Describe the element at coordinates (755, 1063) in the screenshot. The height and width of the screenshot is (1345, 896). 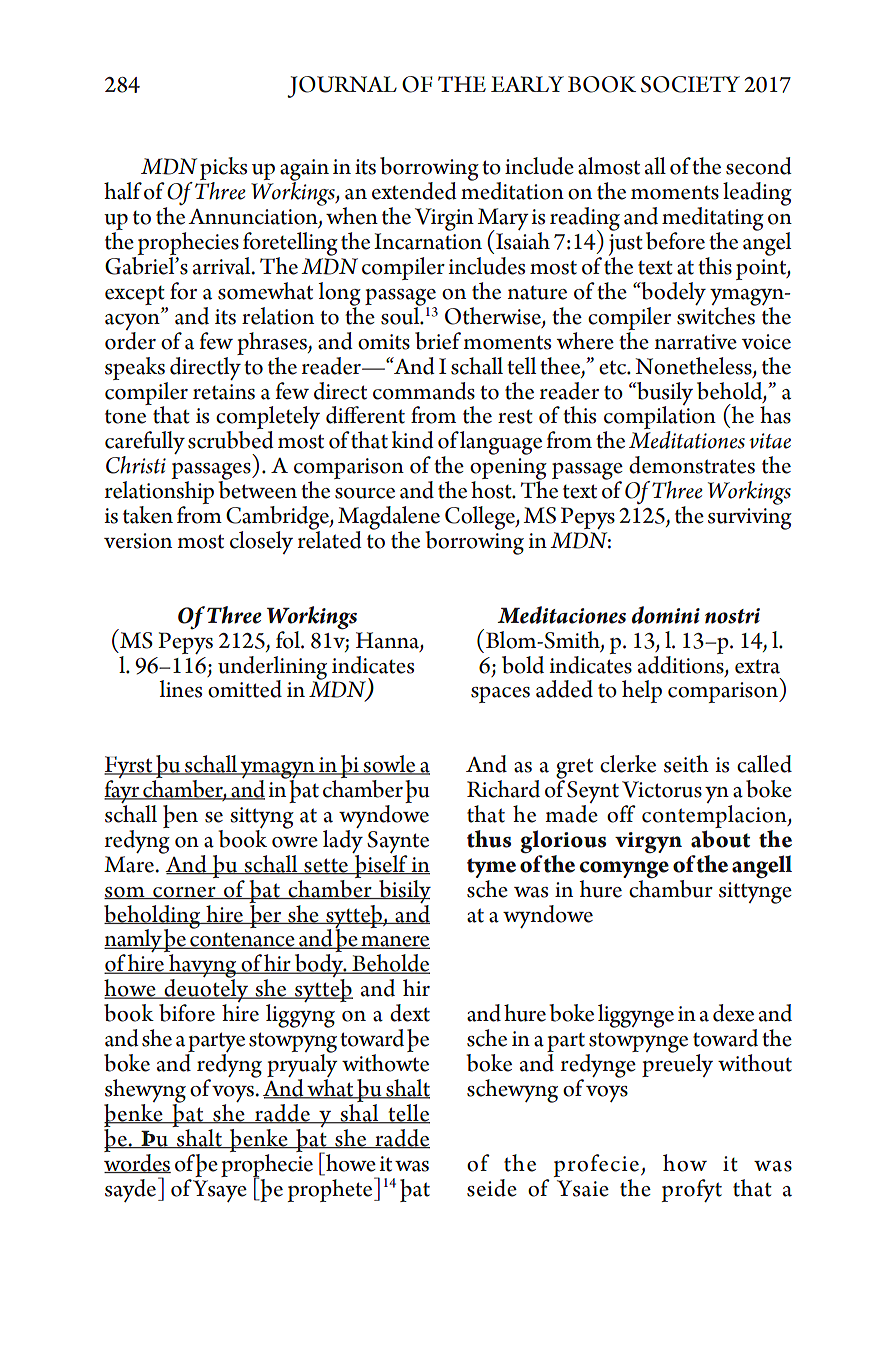
I see `without` at that location.
